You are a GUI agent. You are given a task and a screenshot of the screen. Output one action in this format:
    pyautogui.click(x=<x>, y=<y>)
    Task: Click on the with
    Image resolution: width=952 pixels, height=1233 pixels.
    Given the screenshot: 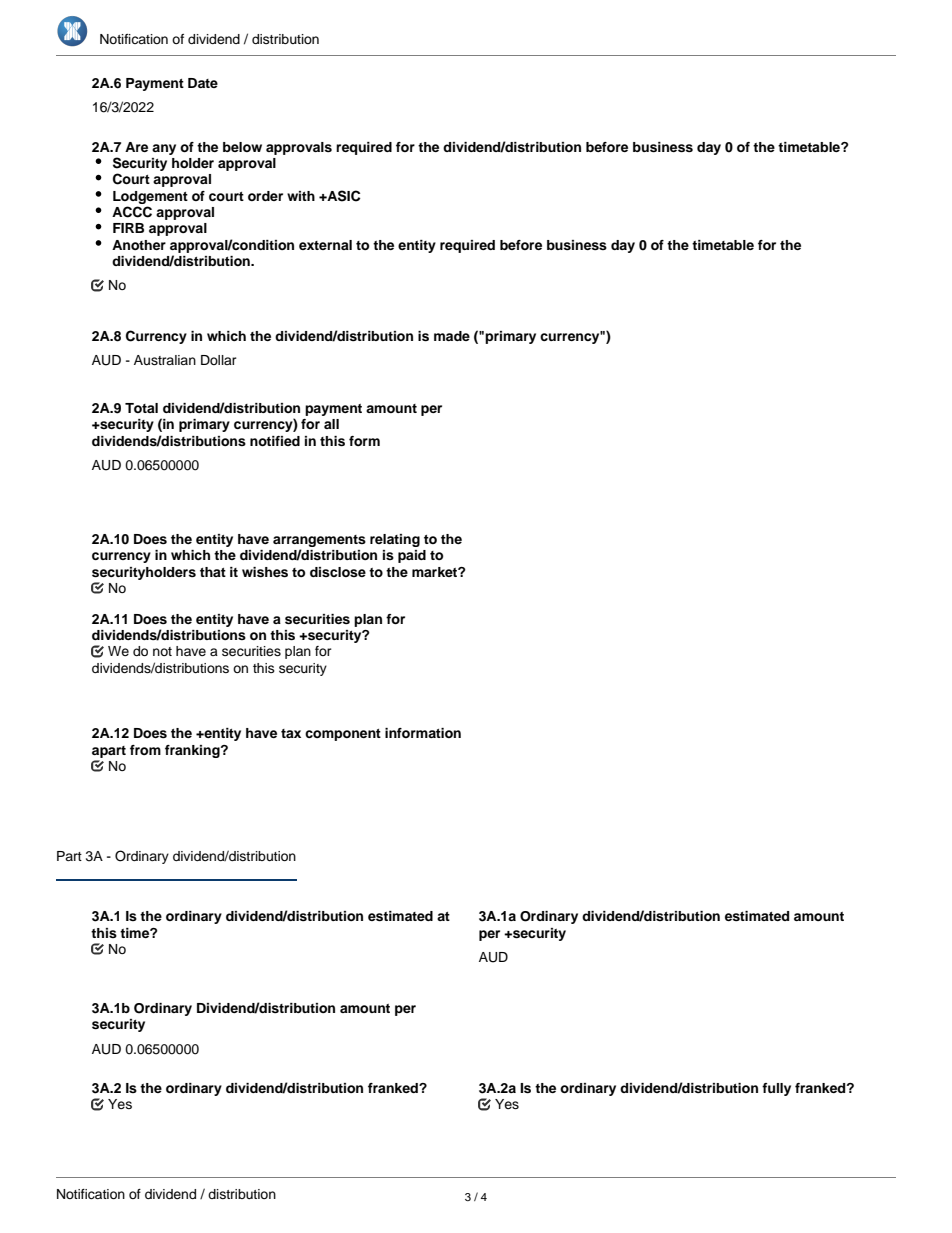 What is the action you would take?
    pyautogui.click(x=301, y=196)
